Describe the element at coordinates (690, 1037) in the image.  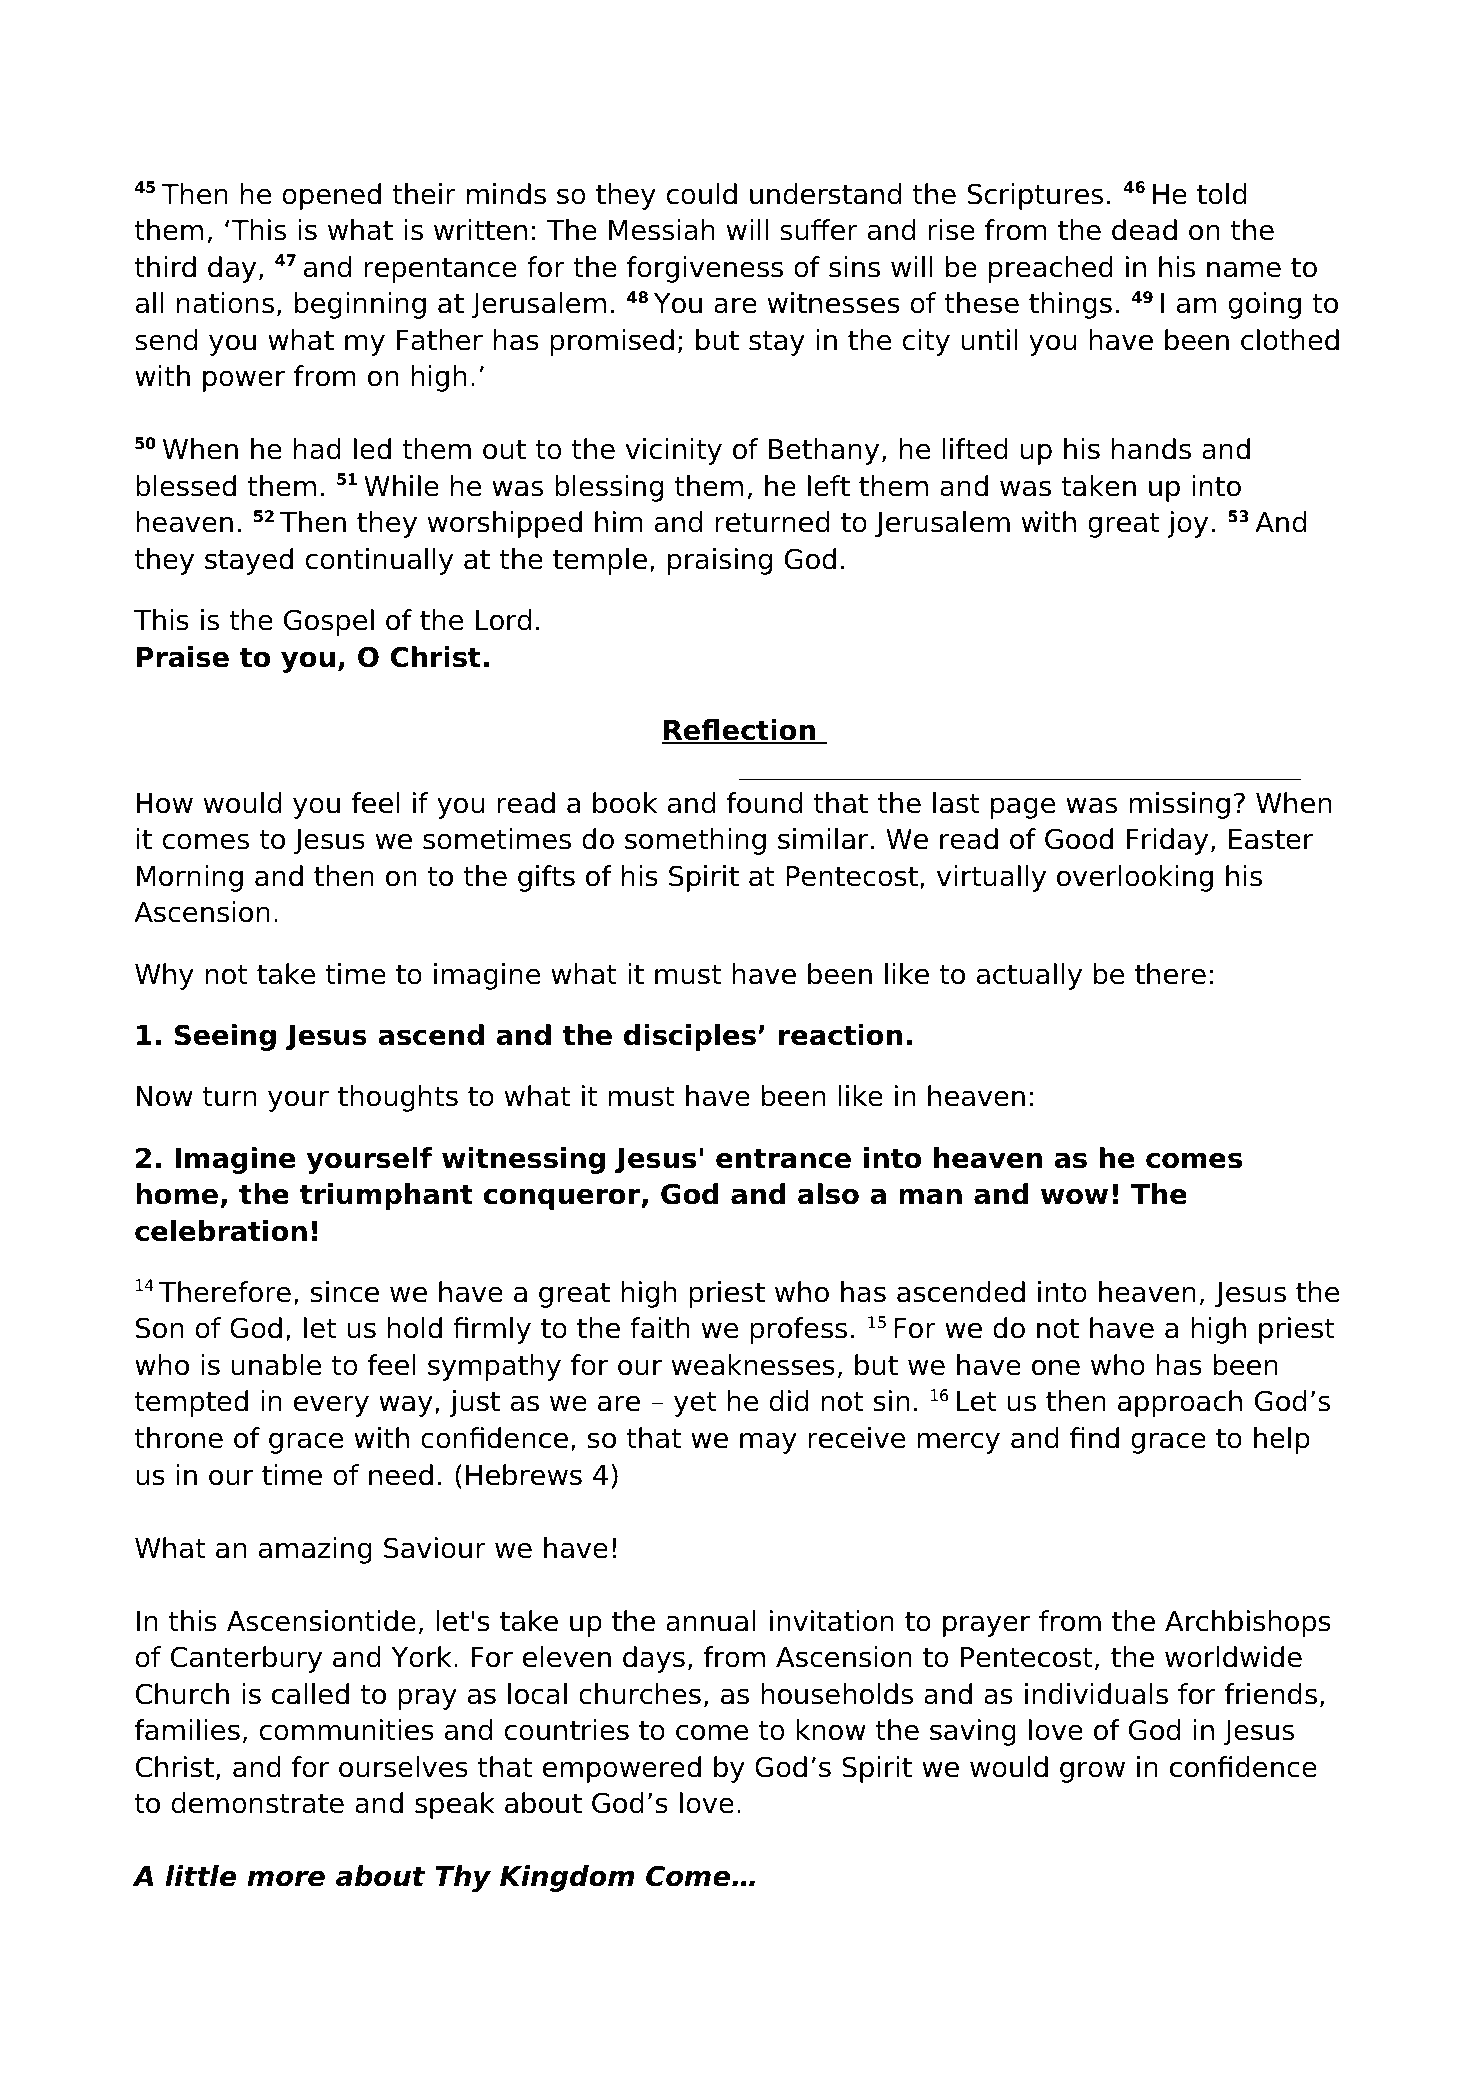
I see `disciples` at that location.
